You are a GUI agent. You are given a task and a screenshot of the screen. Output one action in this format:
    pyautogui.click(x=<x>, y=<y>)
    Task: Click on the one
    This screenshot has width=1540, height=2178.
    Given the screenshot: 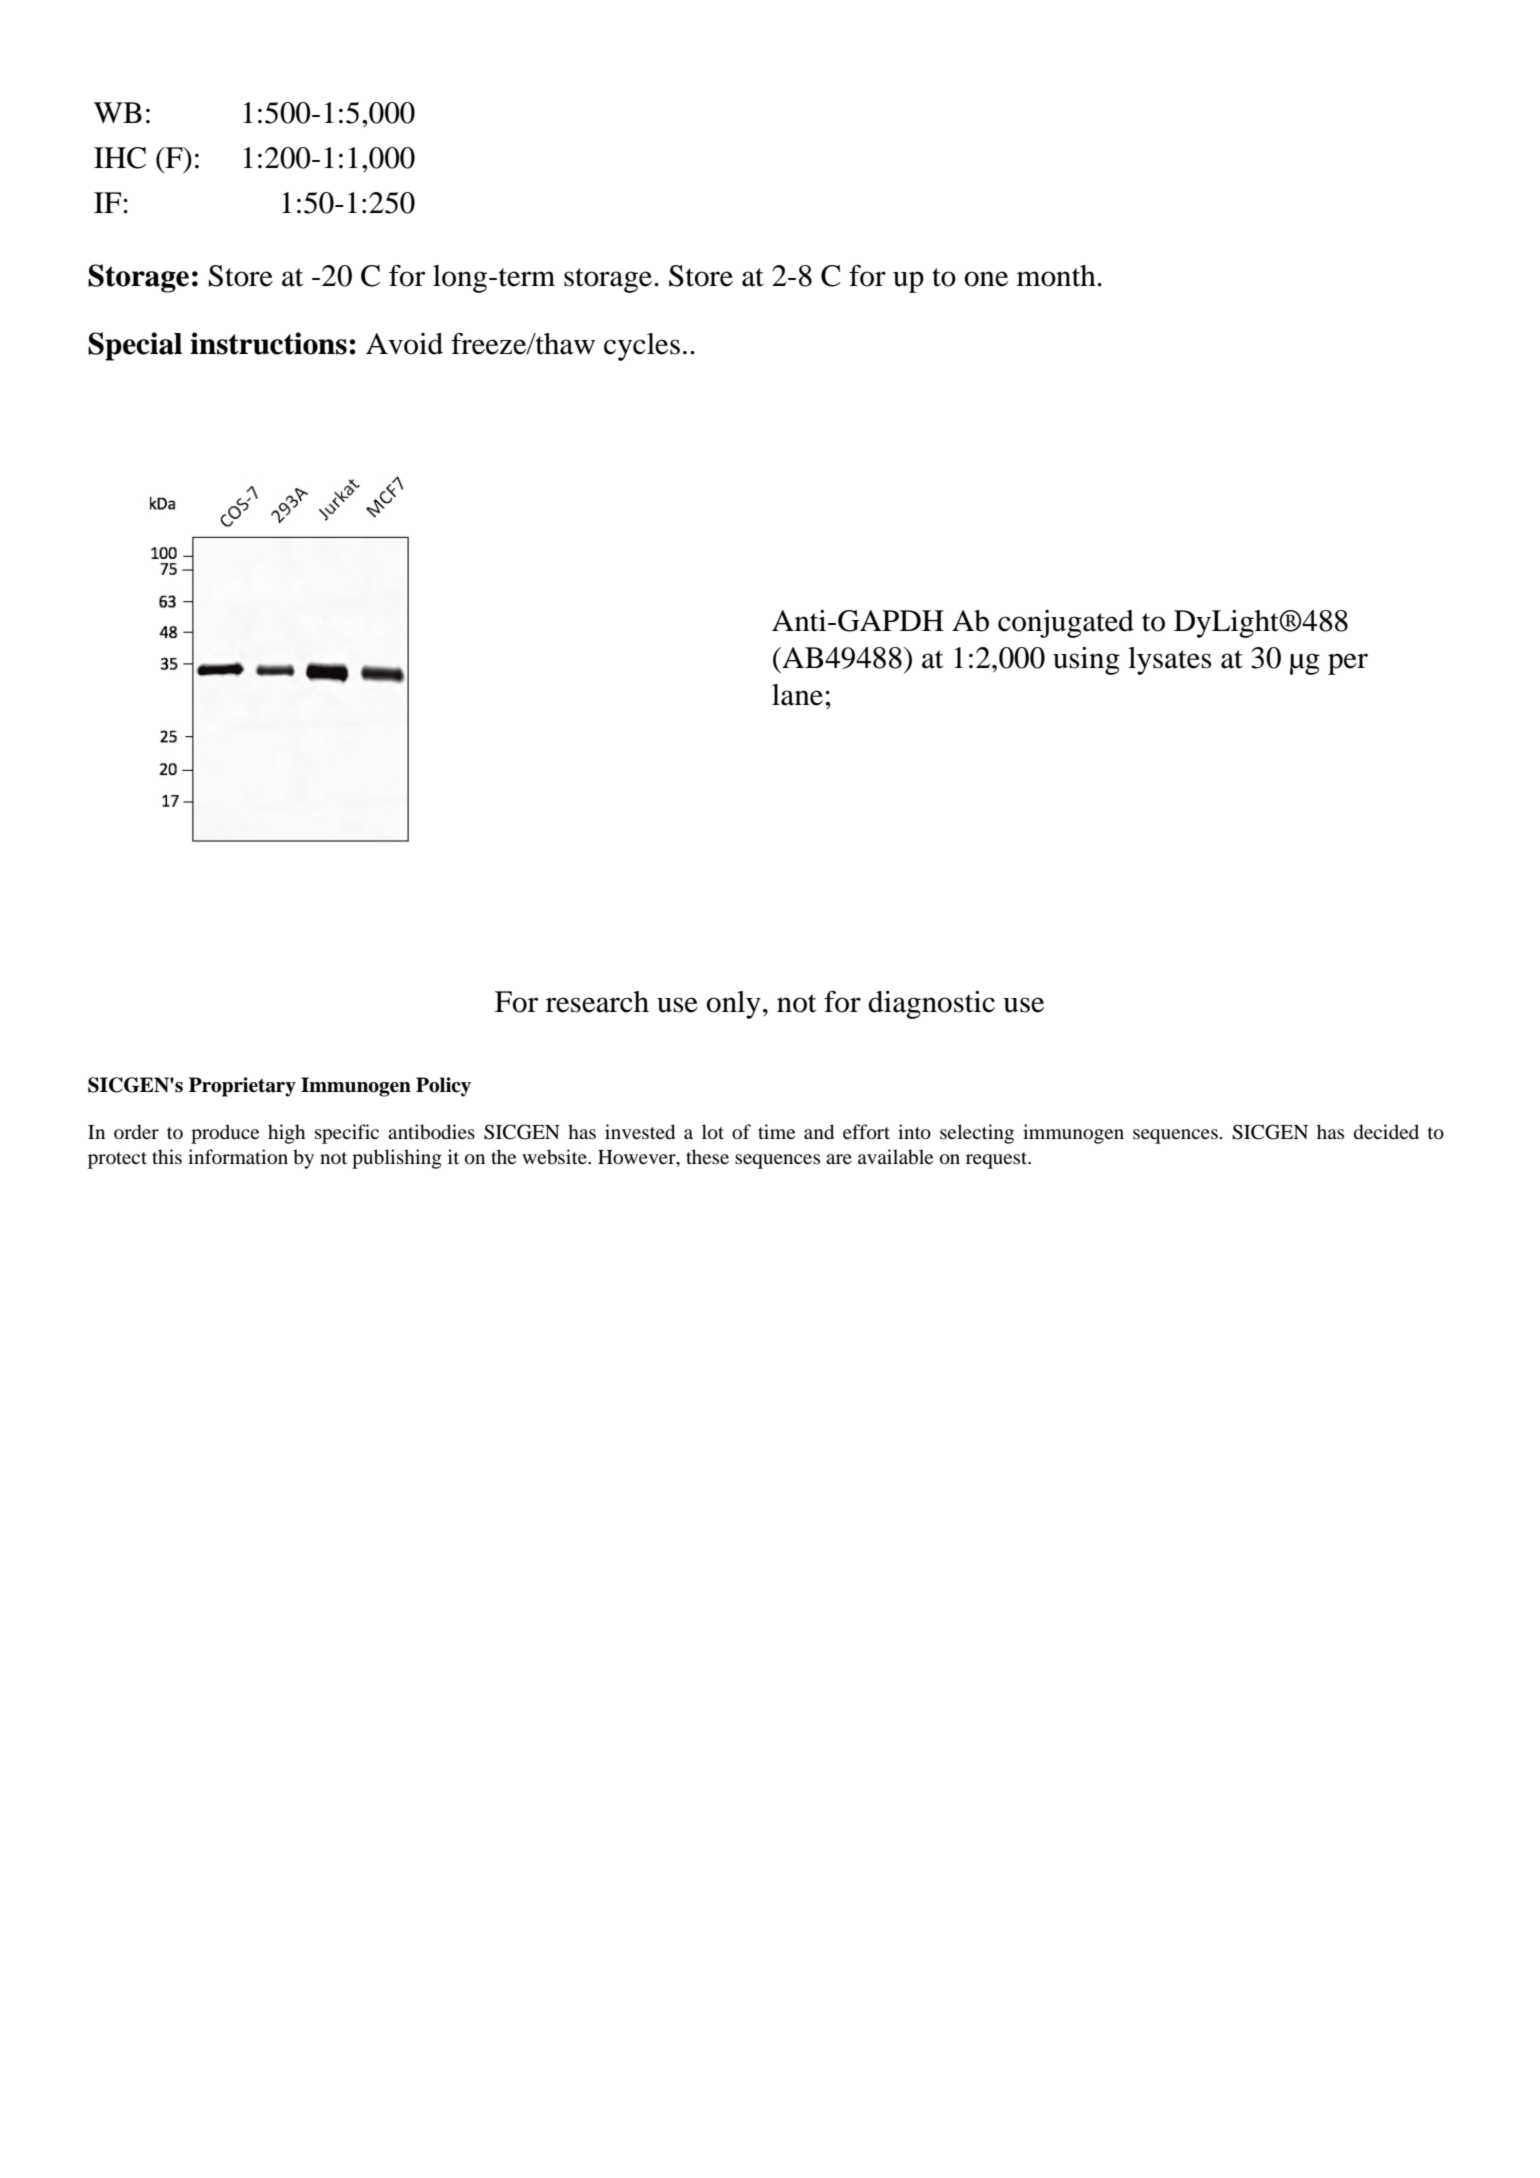 What is the action you would take?
    pyautogui.click(x=986, y=279)
